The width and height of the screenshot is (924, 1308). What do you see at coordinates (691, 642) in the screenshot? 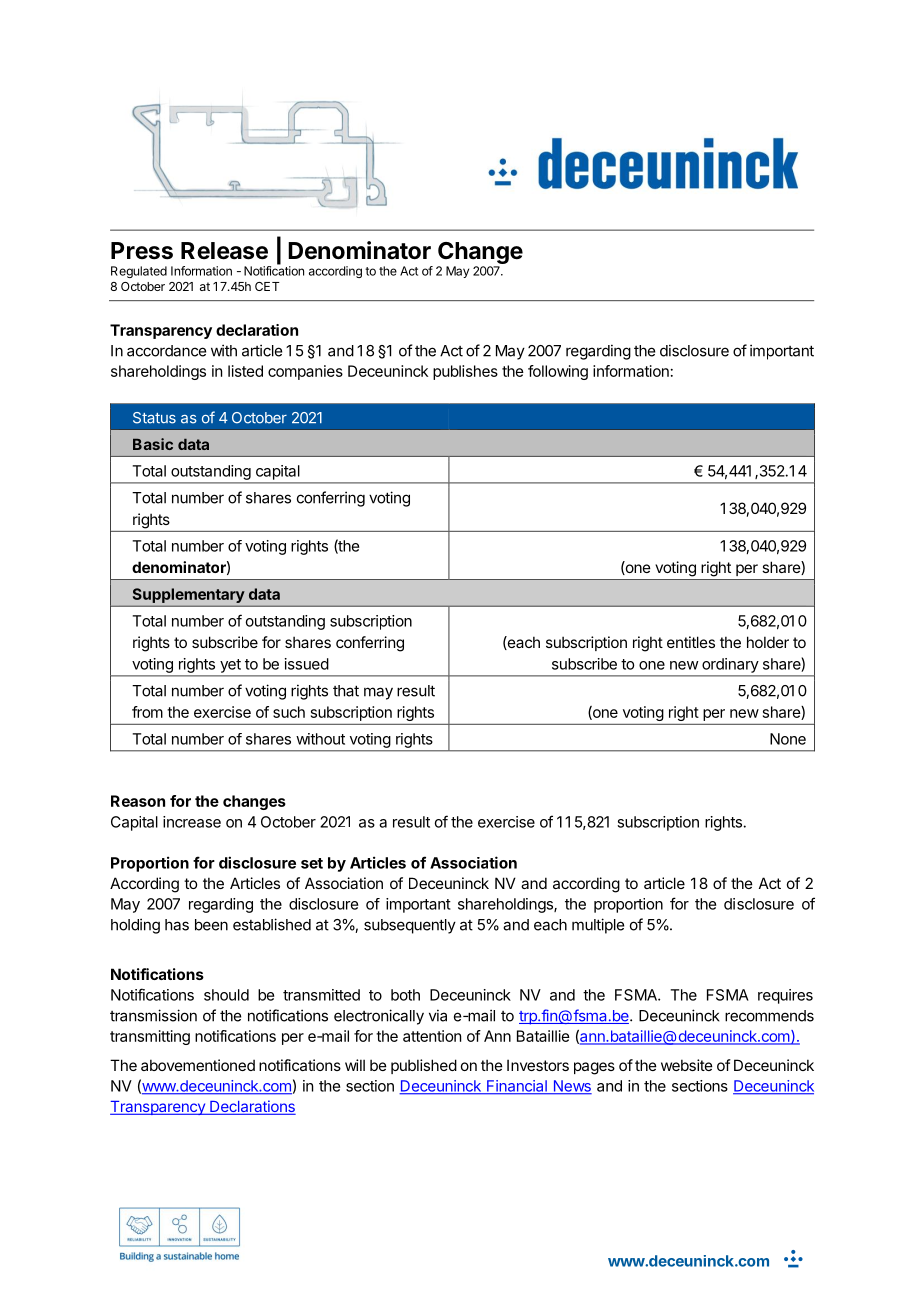
I see `entitles` at bounding box center [691, 642].
